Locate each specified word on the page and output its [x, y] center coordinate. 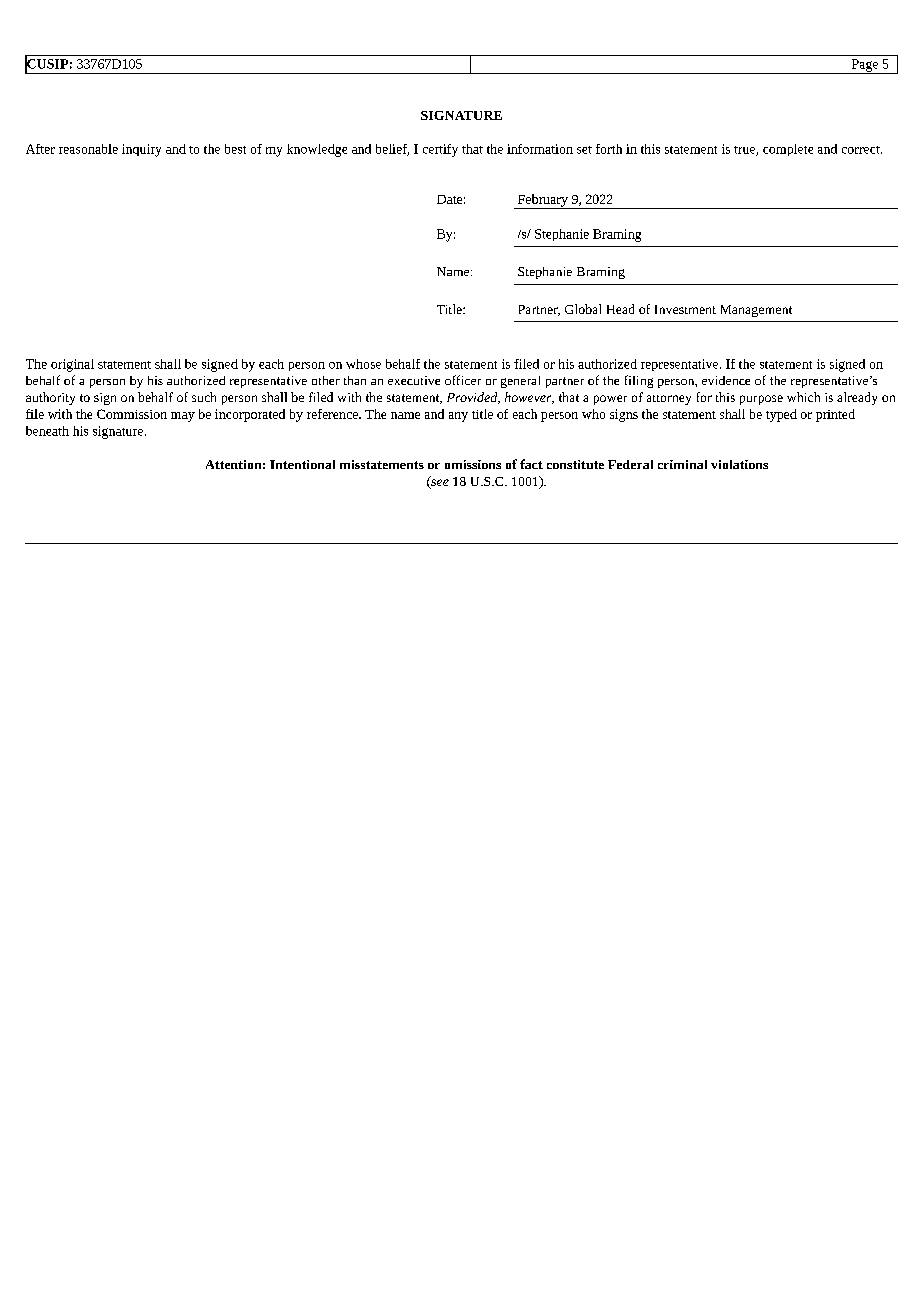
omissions [473, 464]
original [72, 365]
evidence [726, 380]
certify [440, 150]
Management [756, 311]
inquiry [141, 150]
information [540, 149]
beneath [47, 431]
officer [463, 380]
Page [865, 66]
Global [583, 309]
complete [788, 150]
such [204, 397]
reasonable [88, 149]
